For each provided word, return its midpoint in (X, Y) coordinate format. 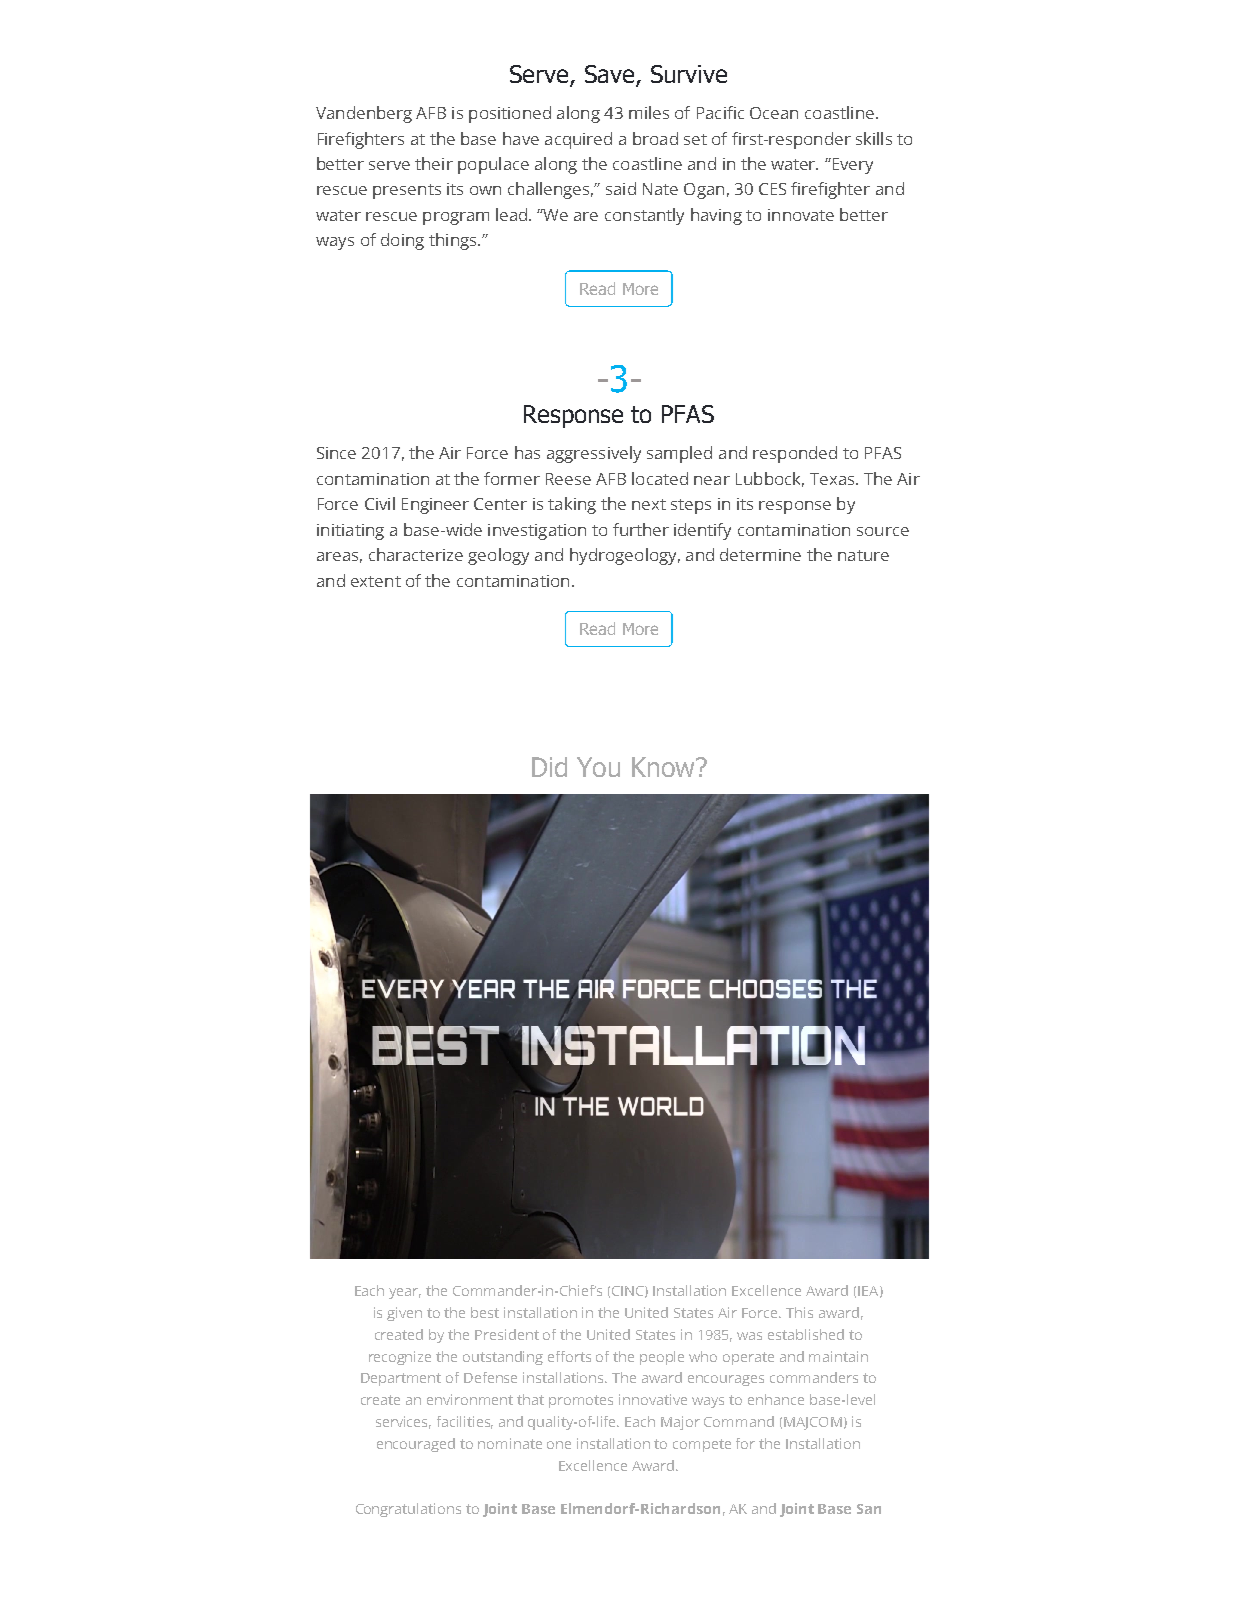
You (598, 767)
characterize (416, 554)
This (799, 1312)
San (869, 1509)
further (641, 529)
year (405, 1293)
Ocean (774, 113)
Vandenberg (364, 114)
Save (611, 75)
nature (863, 555)
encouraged (416, 1445)
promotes (581, 1401)
